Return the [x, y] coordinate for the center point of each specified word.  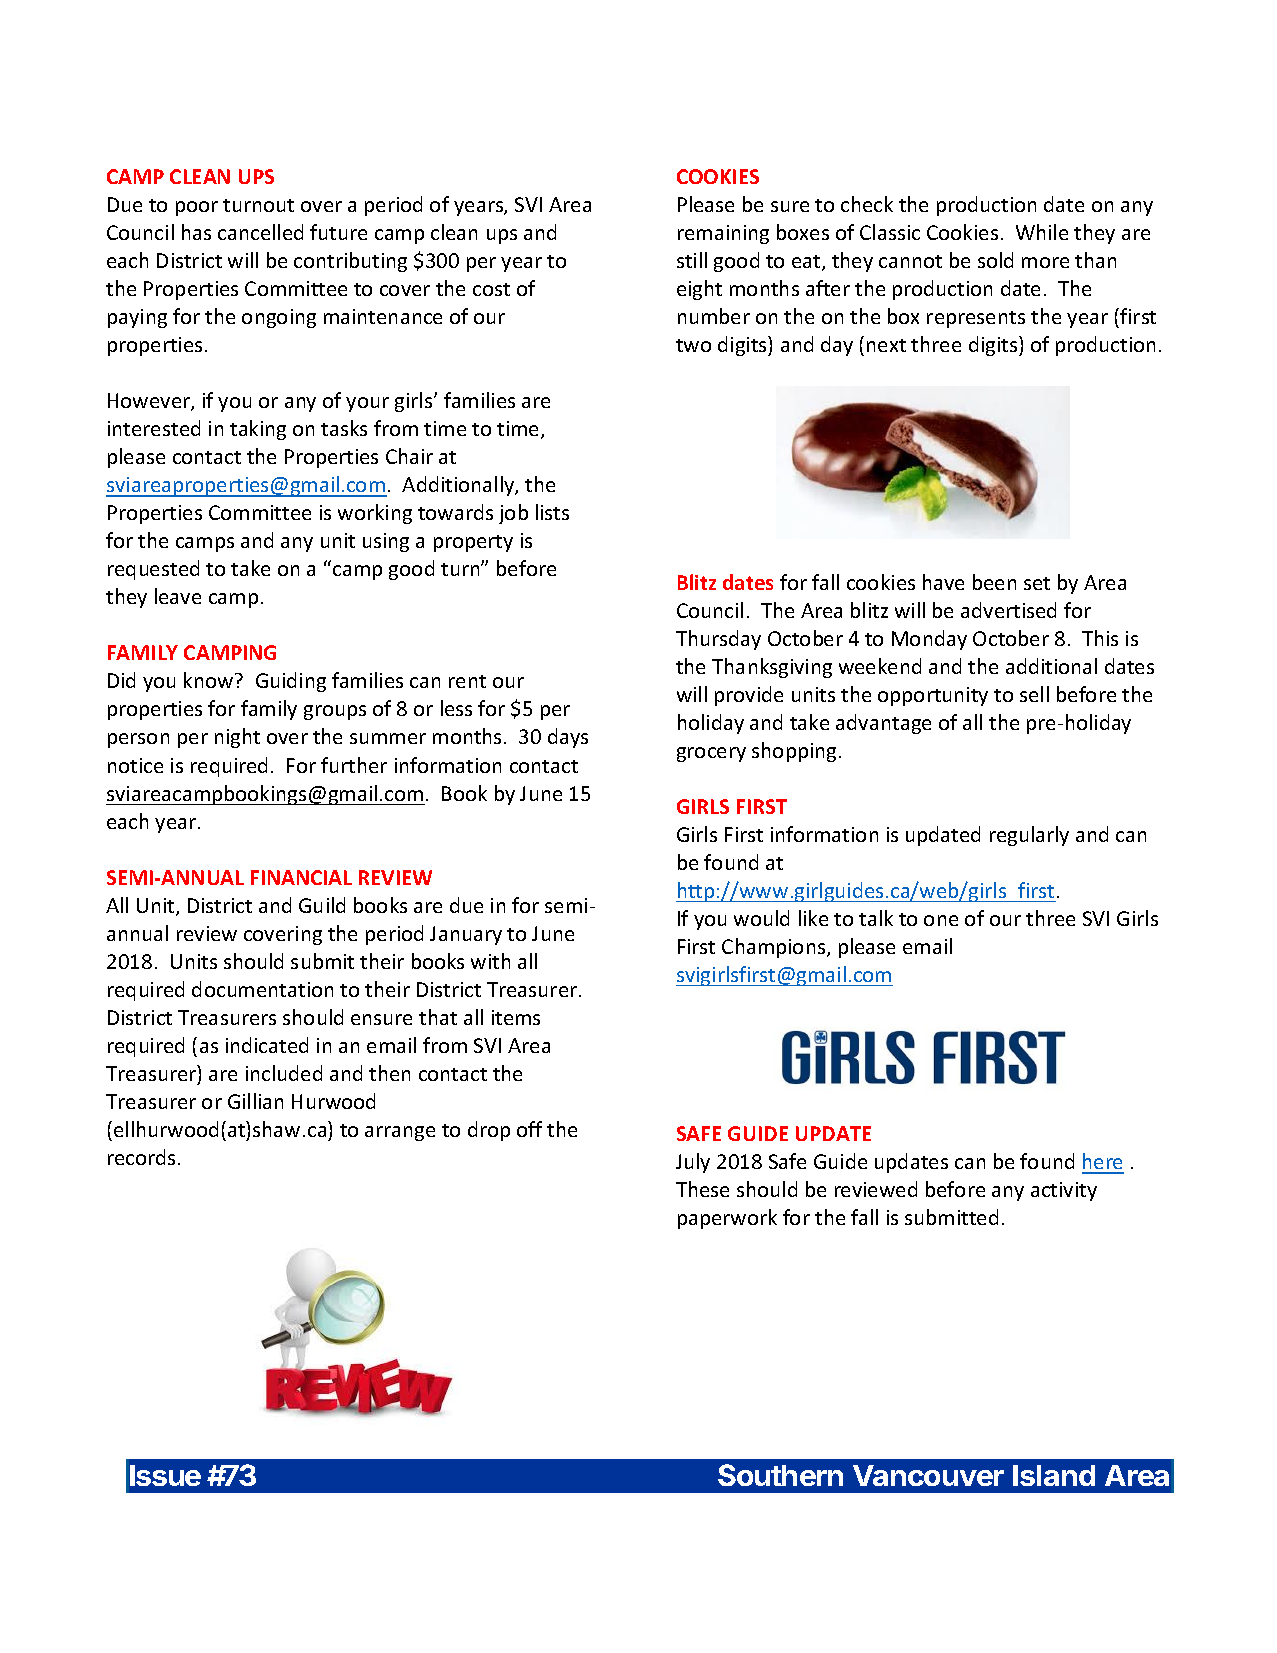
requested [153, 570]
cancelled [260, 232]
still [692, 260]
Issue [165, 1475]
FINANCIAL [301, 877]
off [529, 1129]
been [994, 582]
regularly [1029, 836]
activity [1064, 1191]
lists [552, 512]
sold [995, 260]
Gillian [255, 1101]
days [568, 738]
